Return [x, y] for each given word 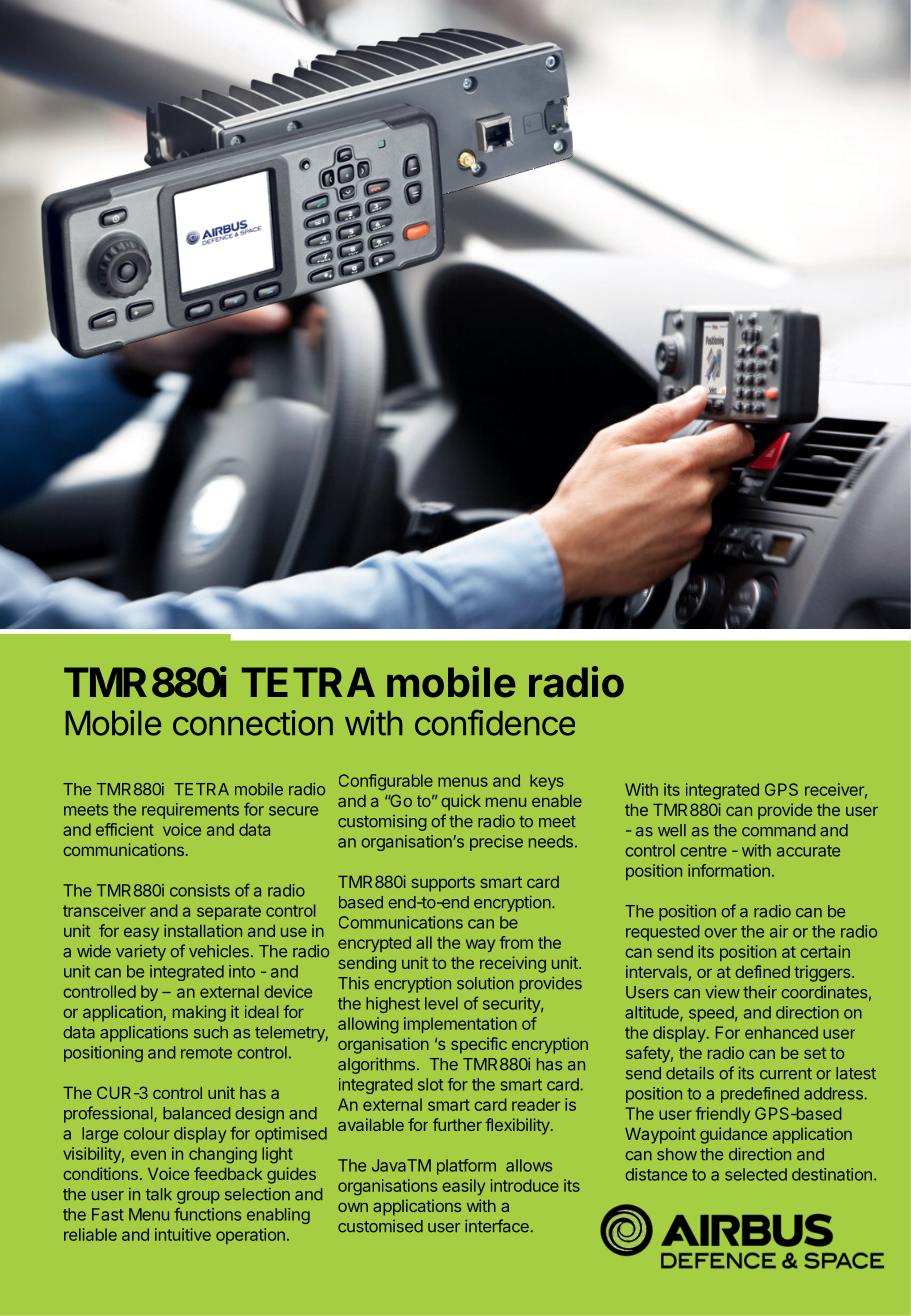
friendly [723, 1115]
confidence [495, 722]
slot [430, 1084]
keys [547, 782]
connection [253, 723]
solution [485, 983]
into [242, 971]
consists [200, 890]
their [760, 992]
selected [756, 1174]
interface [497, 1226]
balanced [196, 1113]
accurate [808, 851]
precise [496, 843]
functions [207, 1214]
